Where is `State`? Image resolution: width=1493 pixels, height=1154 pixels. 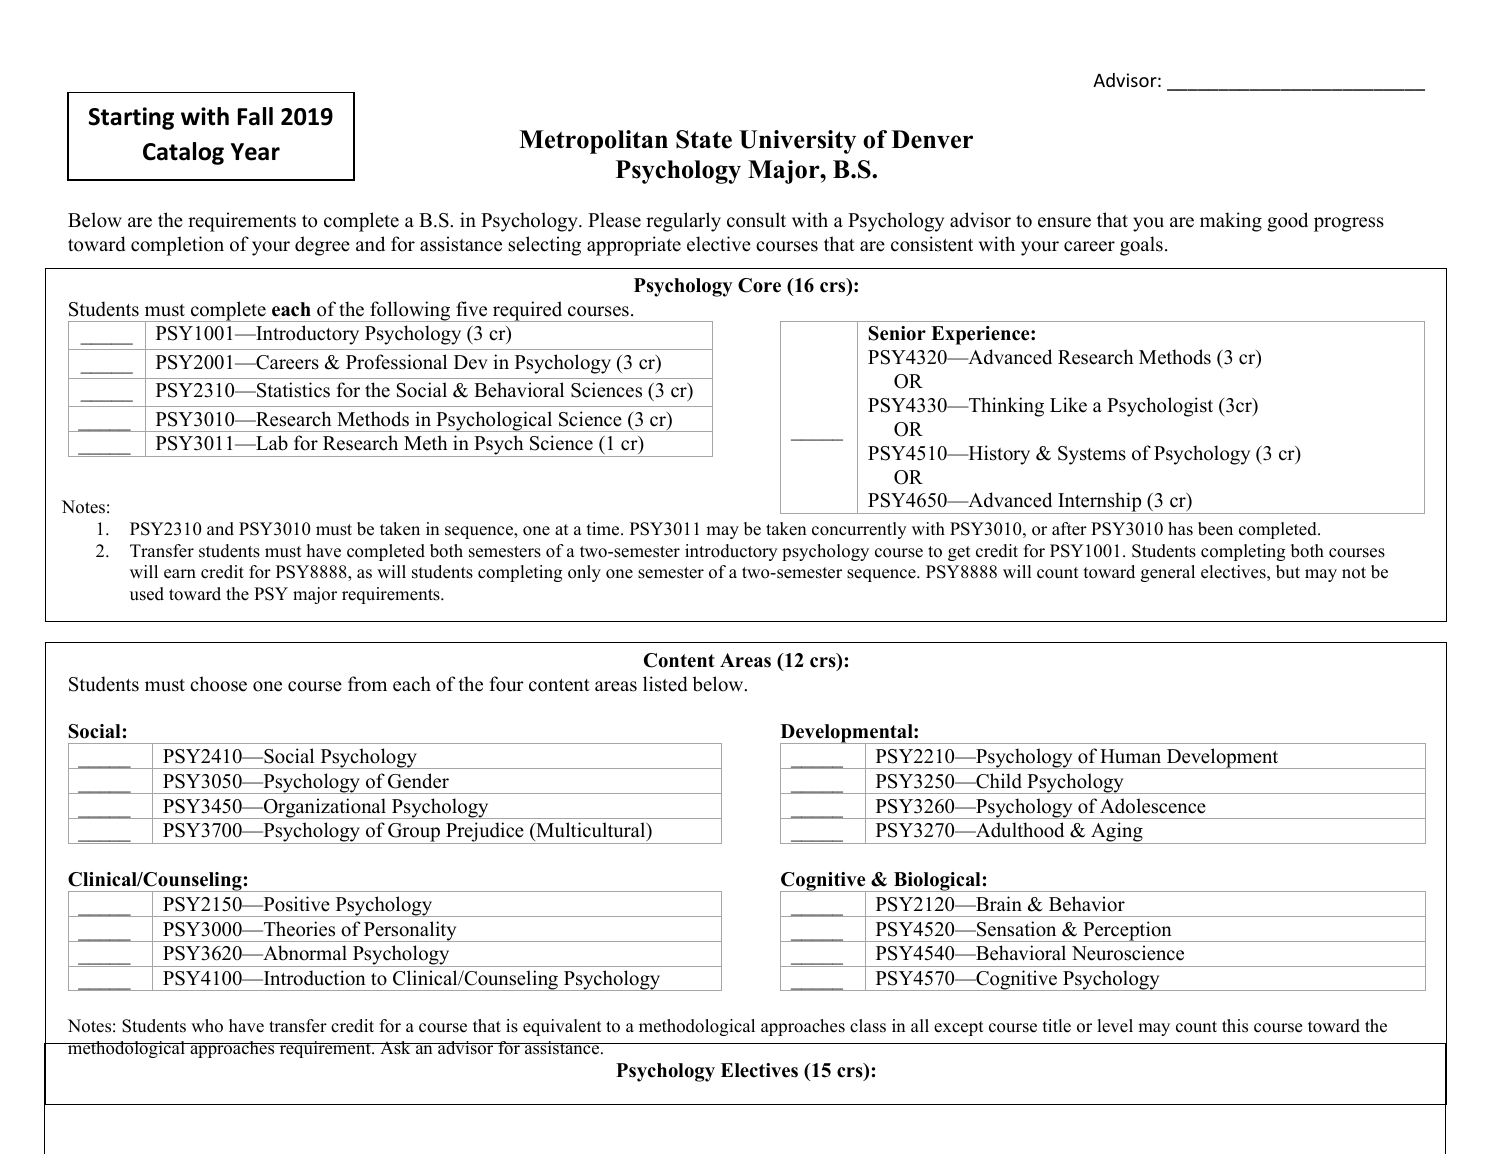 State is located at coordinates (704, 139).
